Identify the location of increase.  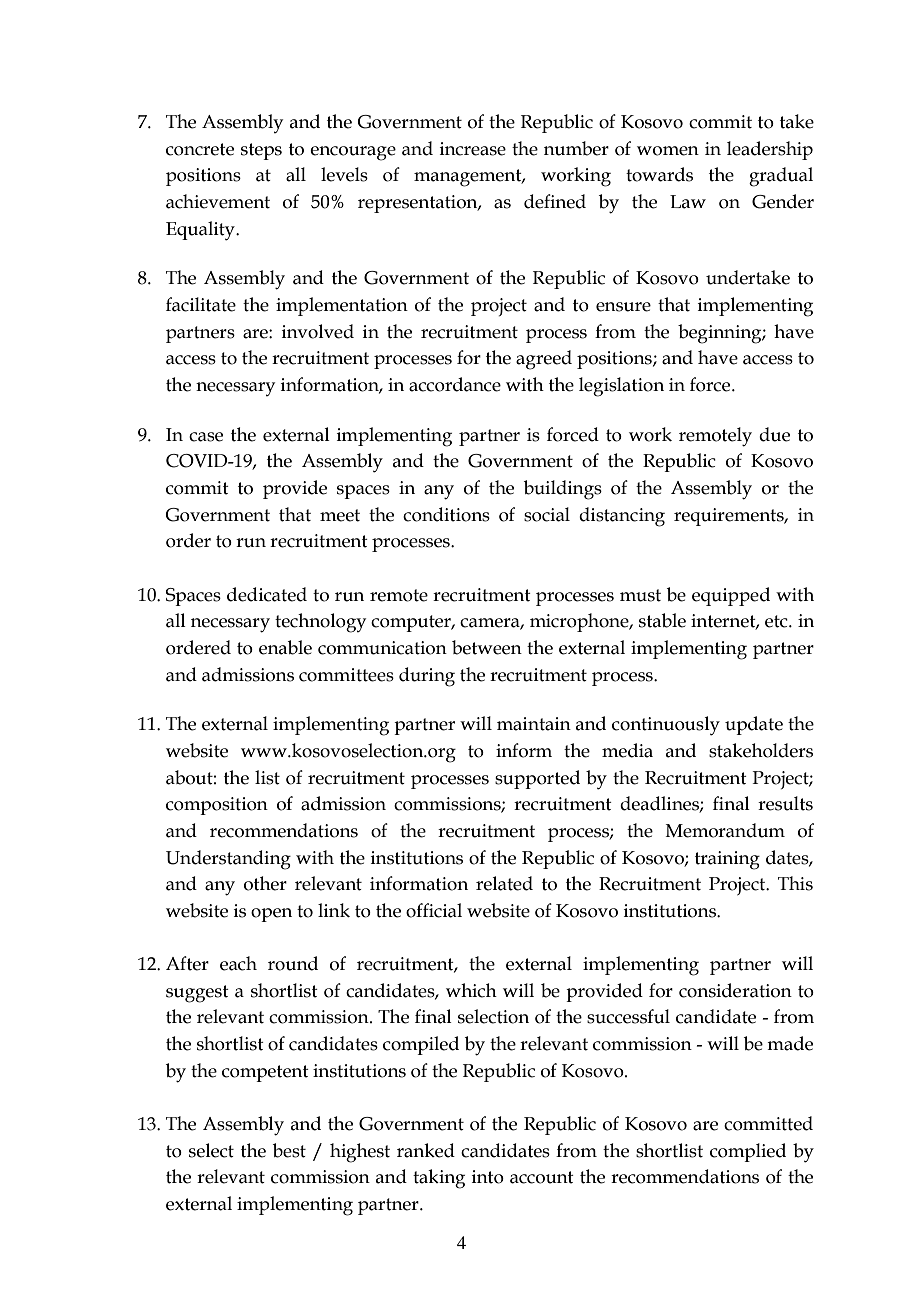
(473, 149).
